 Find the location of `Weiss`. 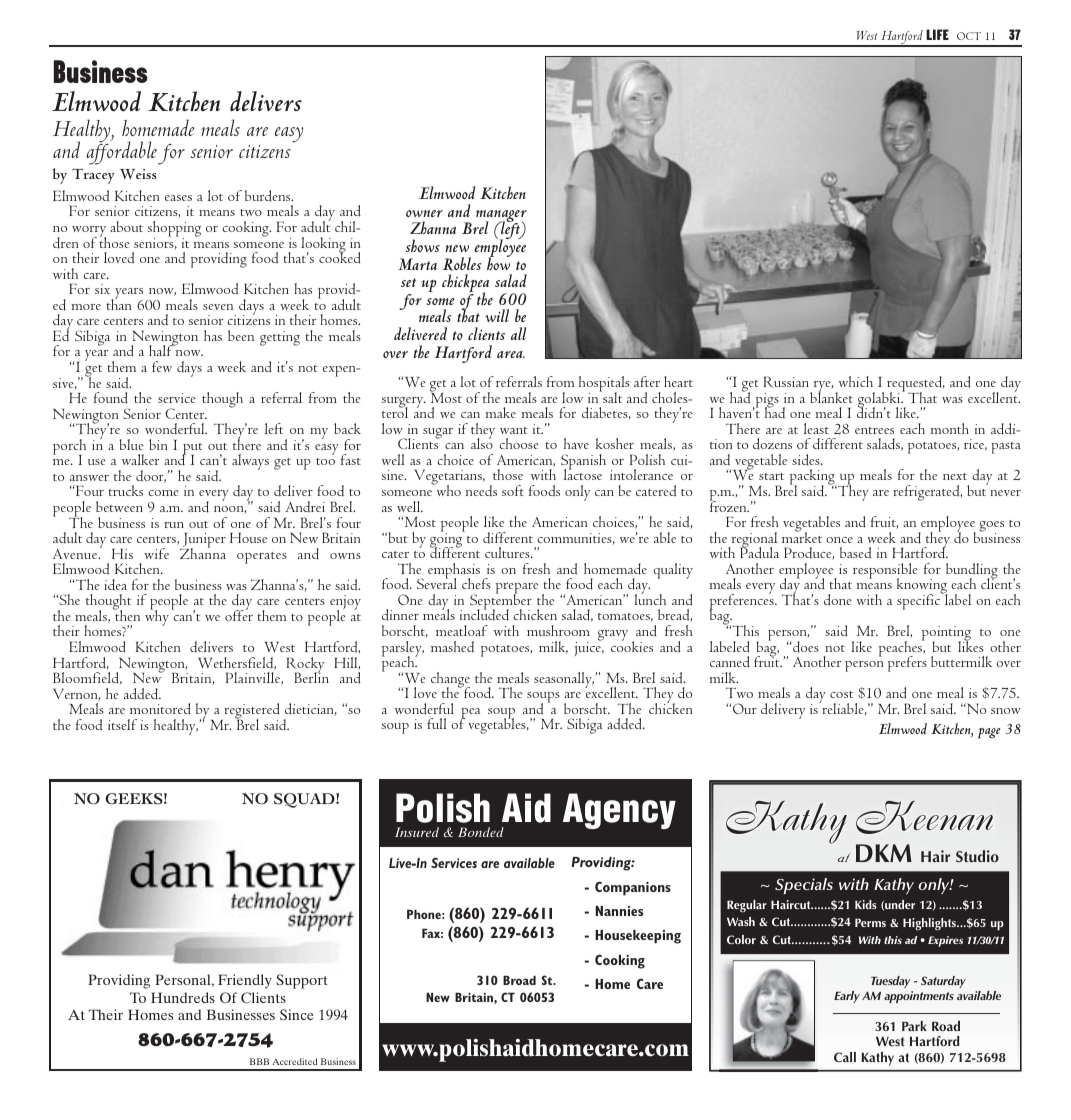

Weiss is located at coordinates (138, 174).
